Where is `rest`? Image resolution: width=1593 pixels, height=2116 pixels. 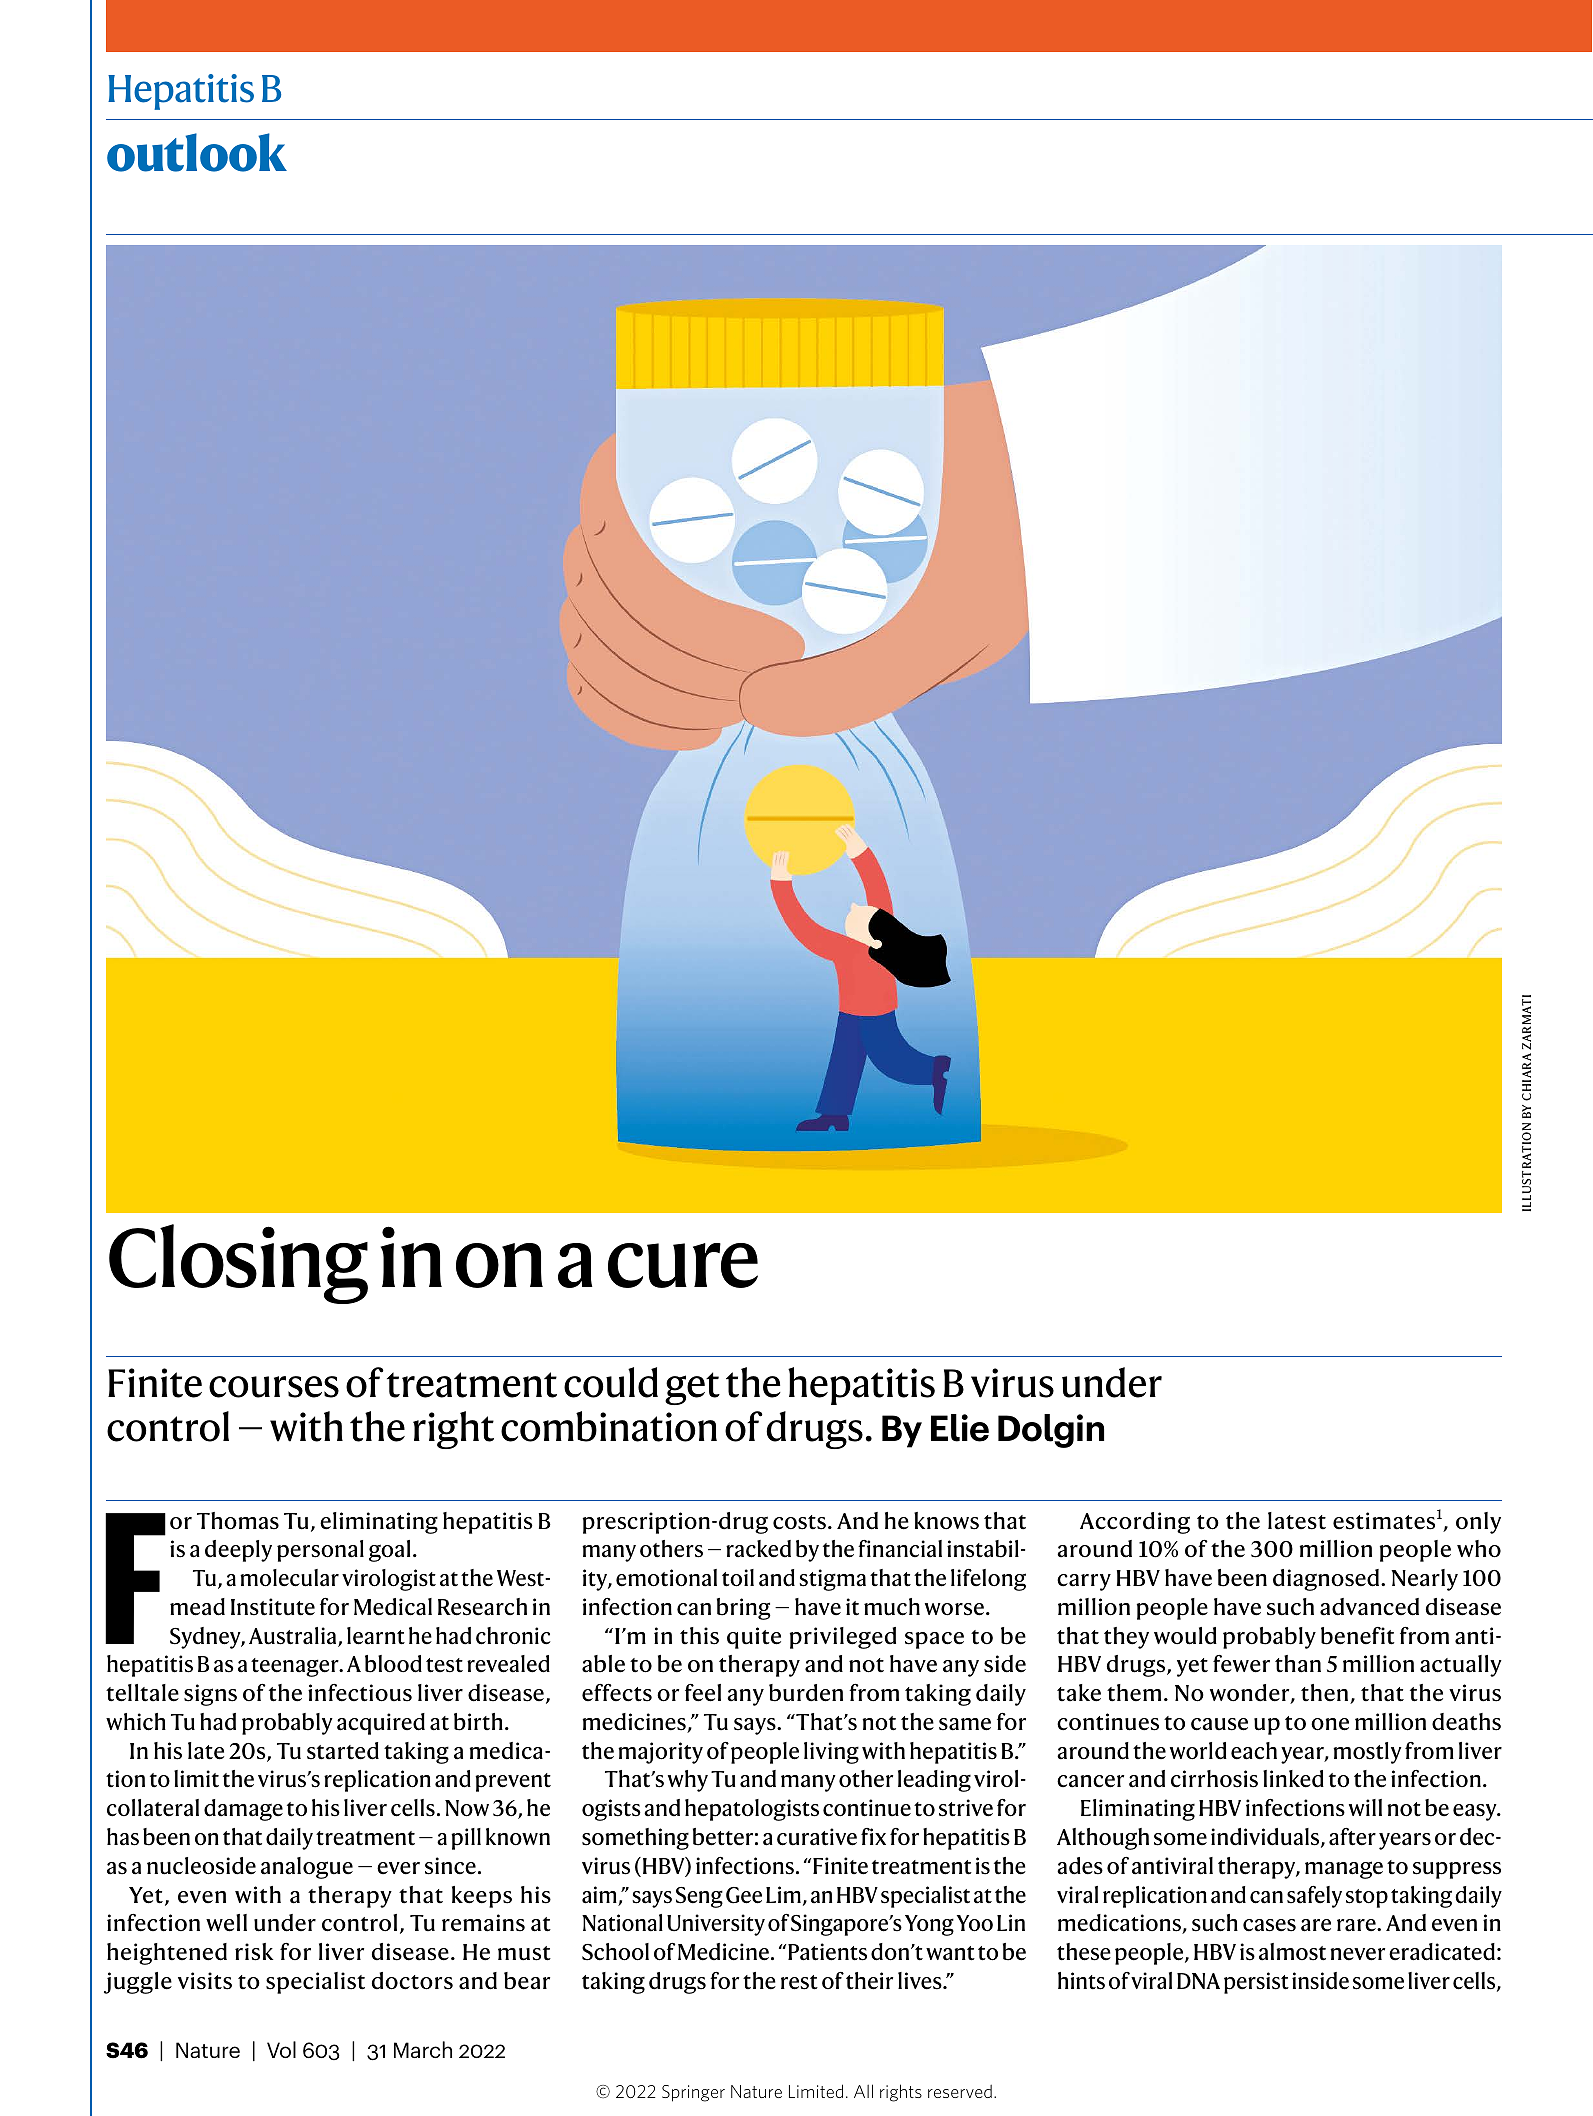 rest is located at coordinates (799, 1982).
